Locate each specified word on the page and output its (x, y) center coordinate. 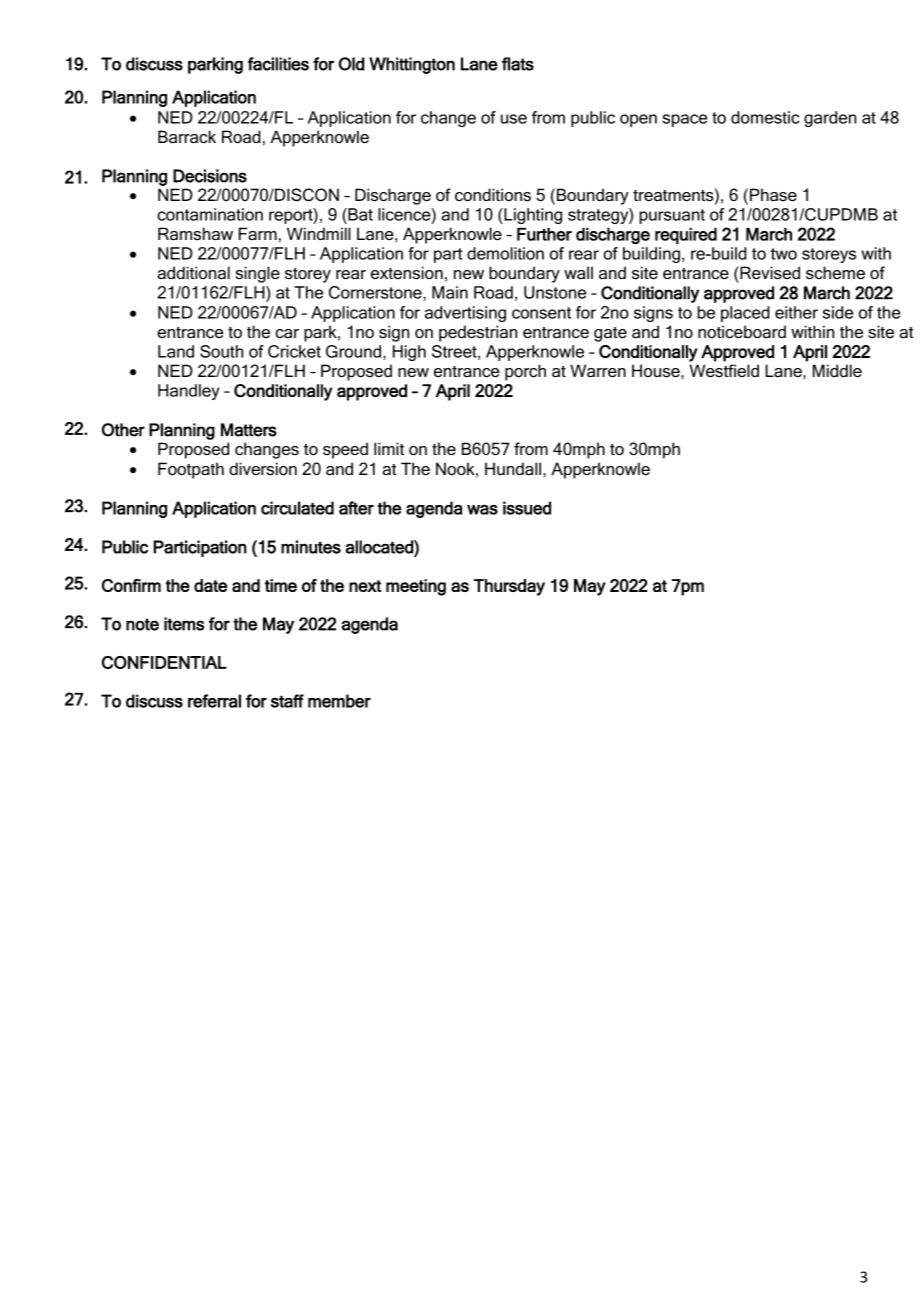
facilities (278, 64)
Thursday (509, 587)
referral (214, 701)
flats (518, 64)
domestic (765, 117)
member (339, 701)
